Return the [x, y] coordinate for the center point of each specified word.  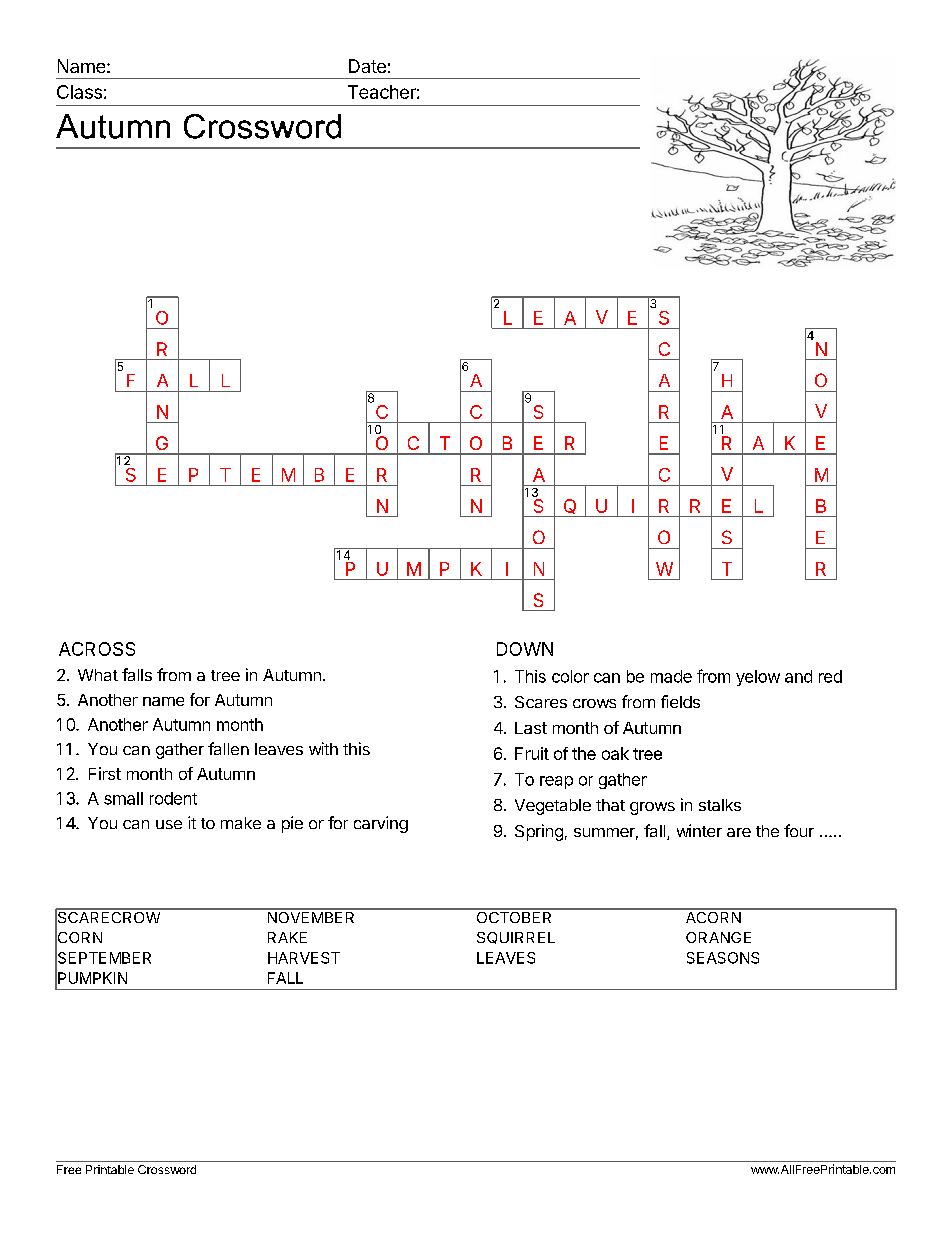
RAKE [287, 937]
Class [79, 92]
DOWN [525, 649]
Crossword [167, 1169]
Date [367, 66]
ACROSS [97, 649]
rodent [173, 798]
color [570, 676]
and [798, 676]
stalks [720, 805]
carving [381, 824]
